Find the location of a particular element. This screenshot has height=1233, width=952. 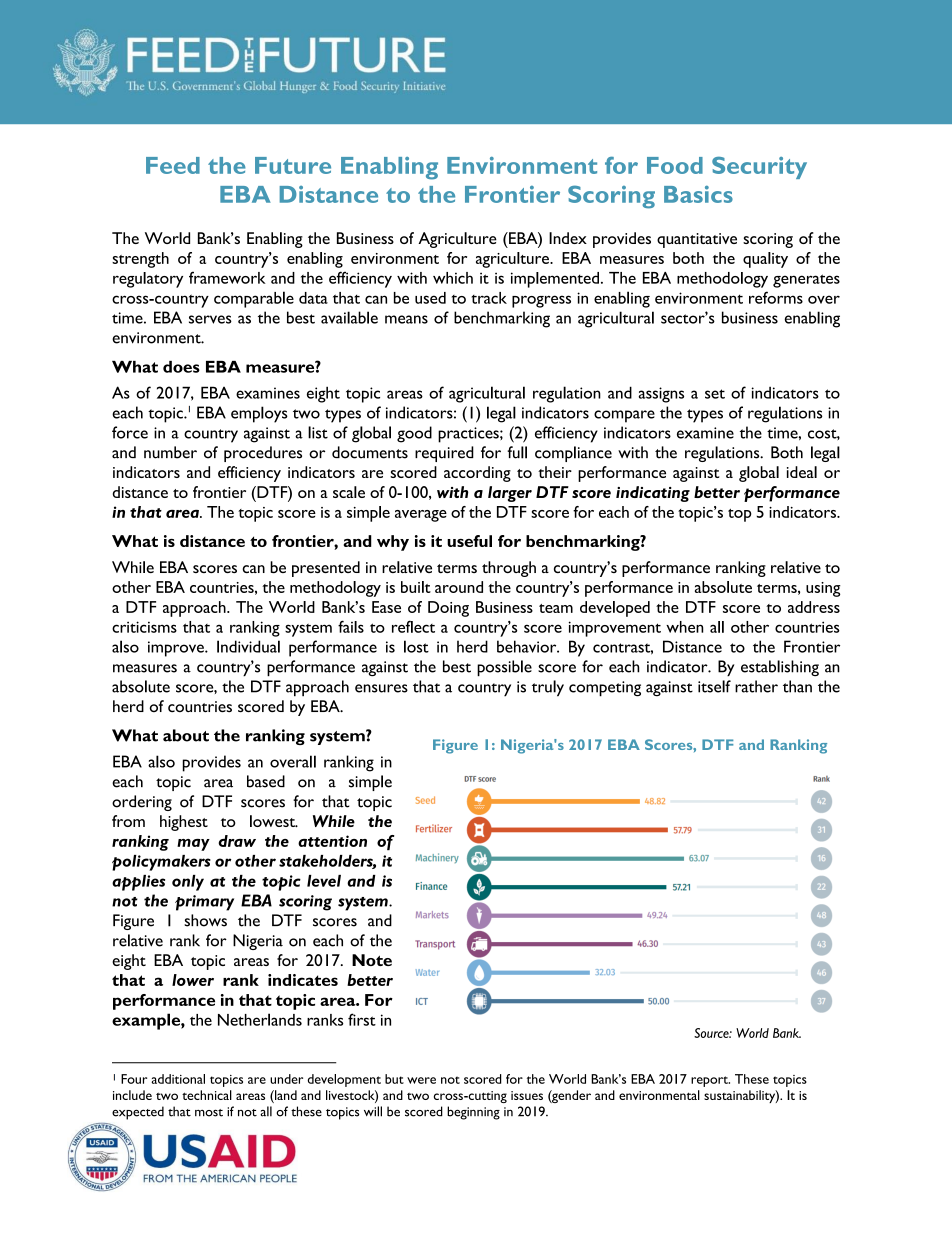

about is located at coordinates (186, 735).
